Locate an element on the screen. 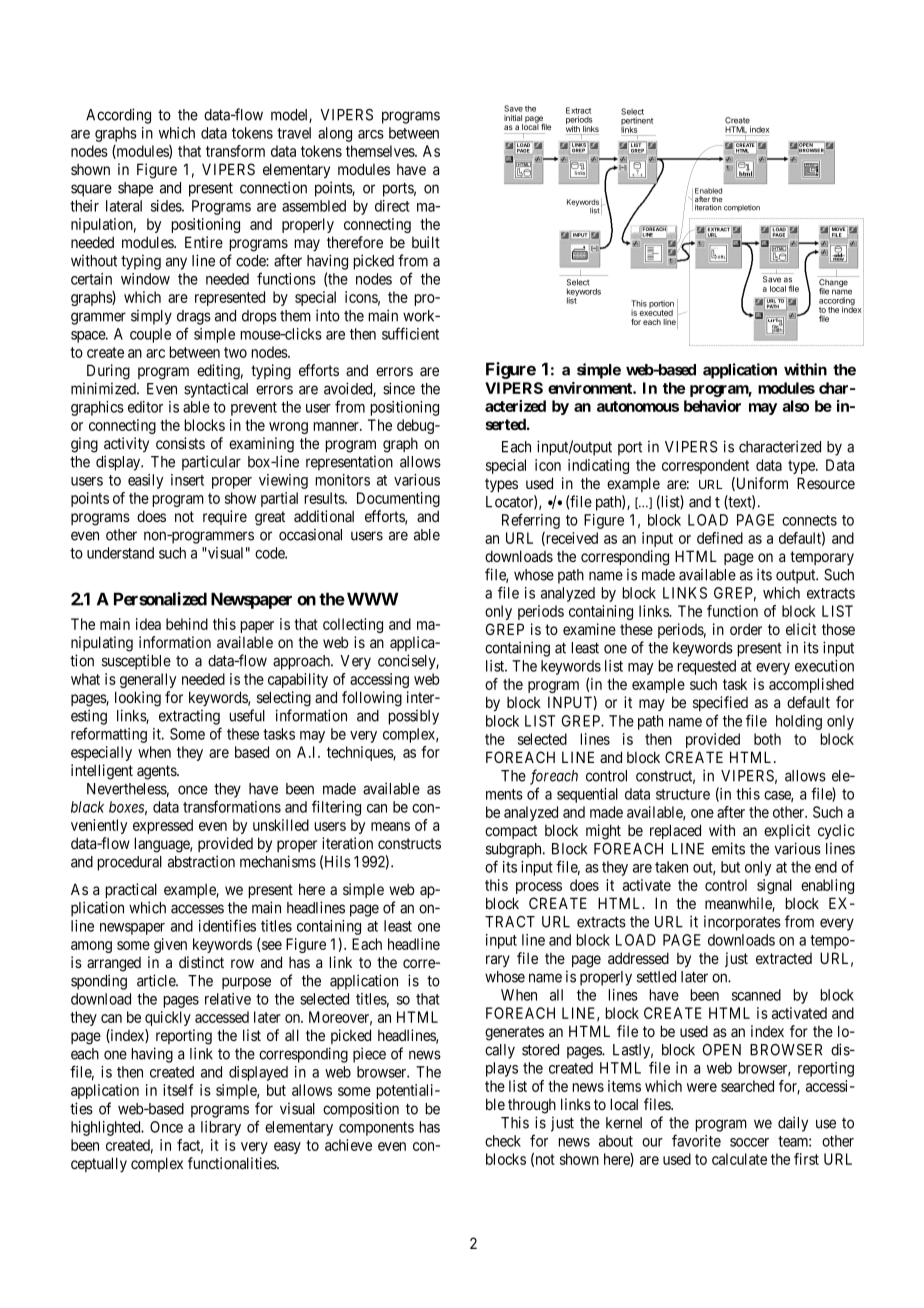  Documenting is located at coordinates (398, 499).
